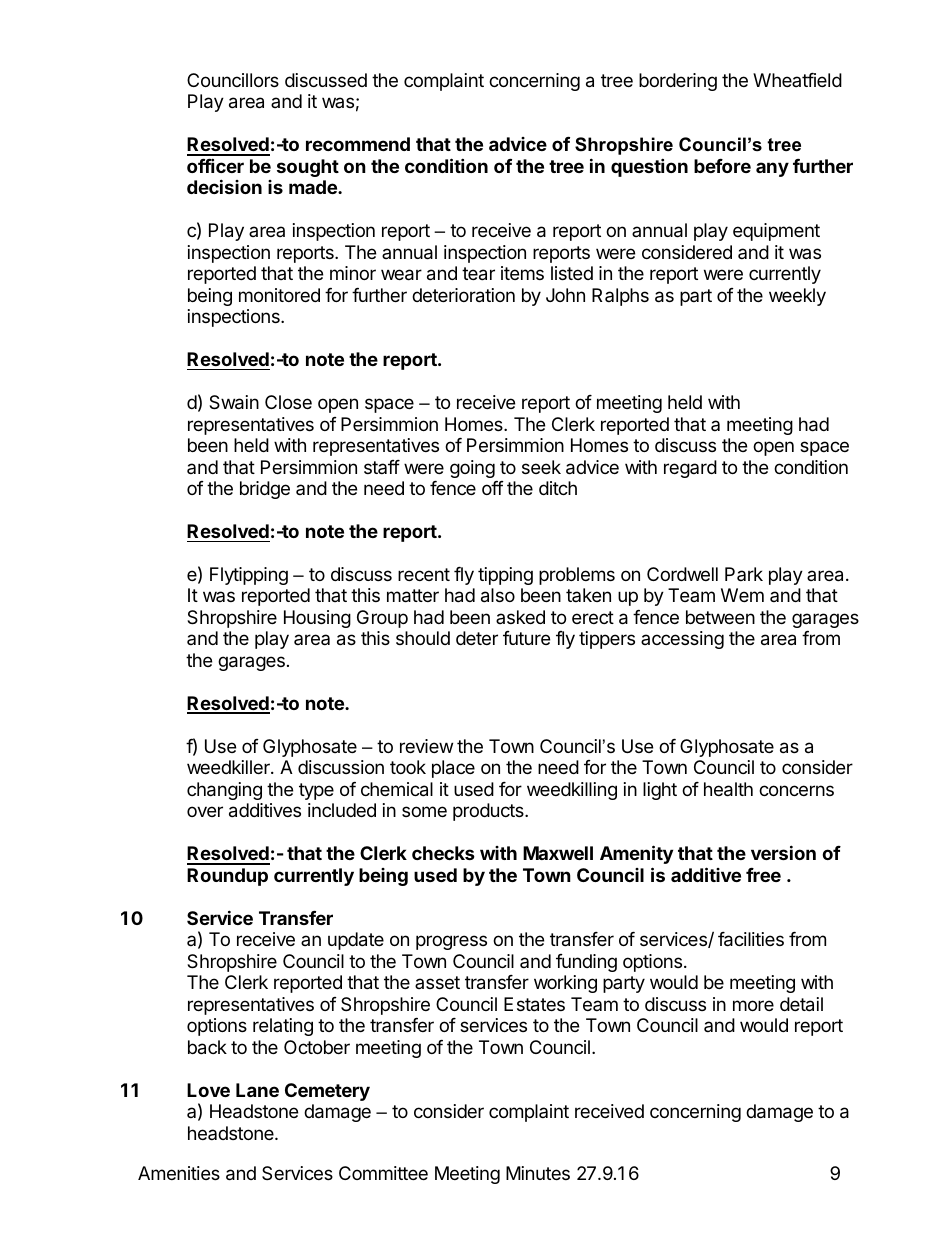  What do you see at coordinates (751, 939) in the screenshot?
I see `facilities` at bounding box center [751, 939].
